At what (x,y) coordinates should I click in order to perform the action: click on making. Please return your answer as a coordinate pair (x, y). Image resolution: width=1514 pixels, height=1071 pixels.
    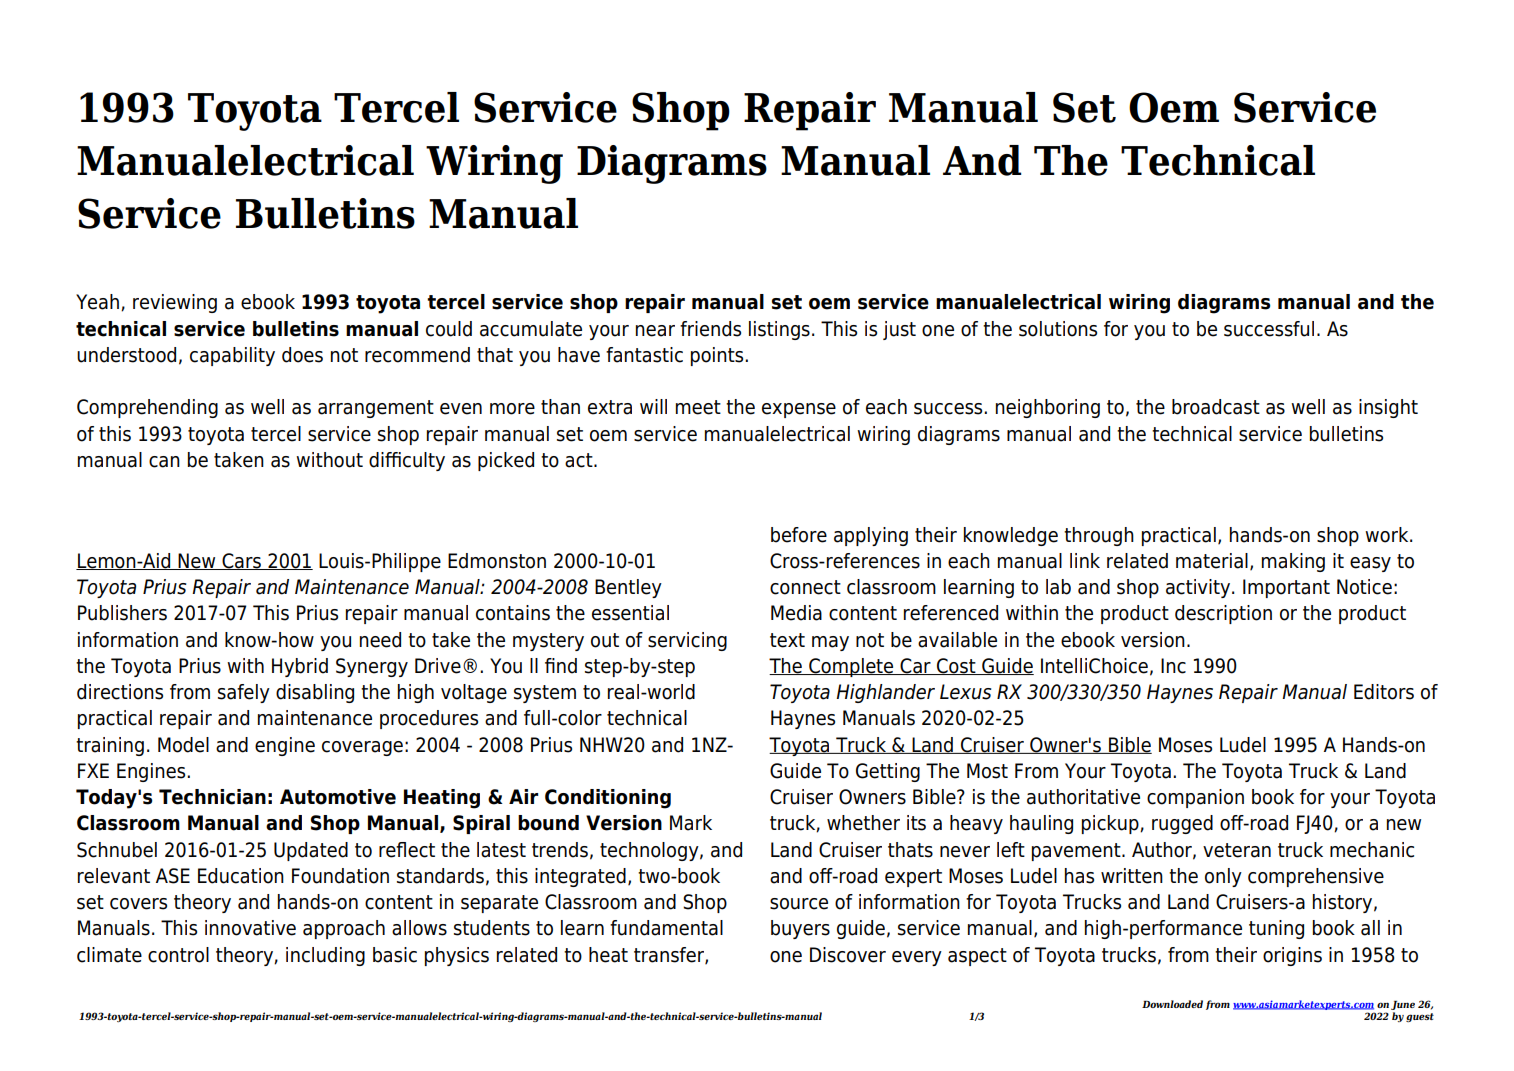
    Looking at the image, I should click on (1293, 562).
